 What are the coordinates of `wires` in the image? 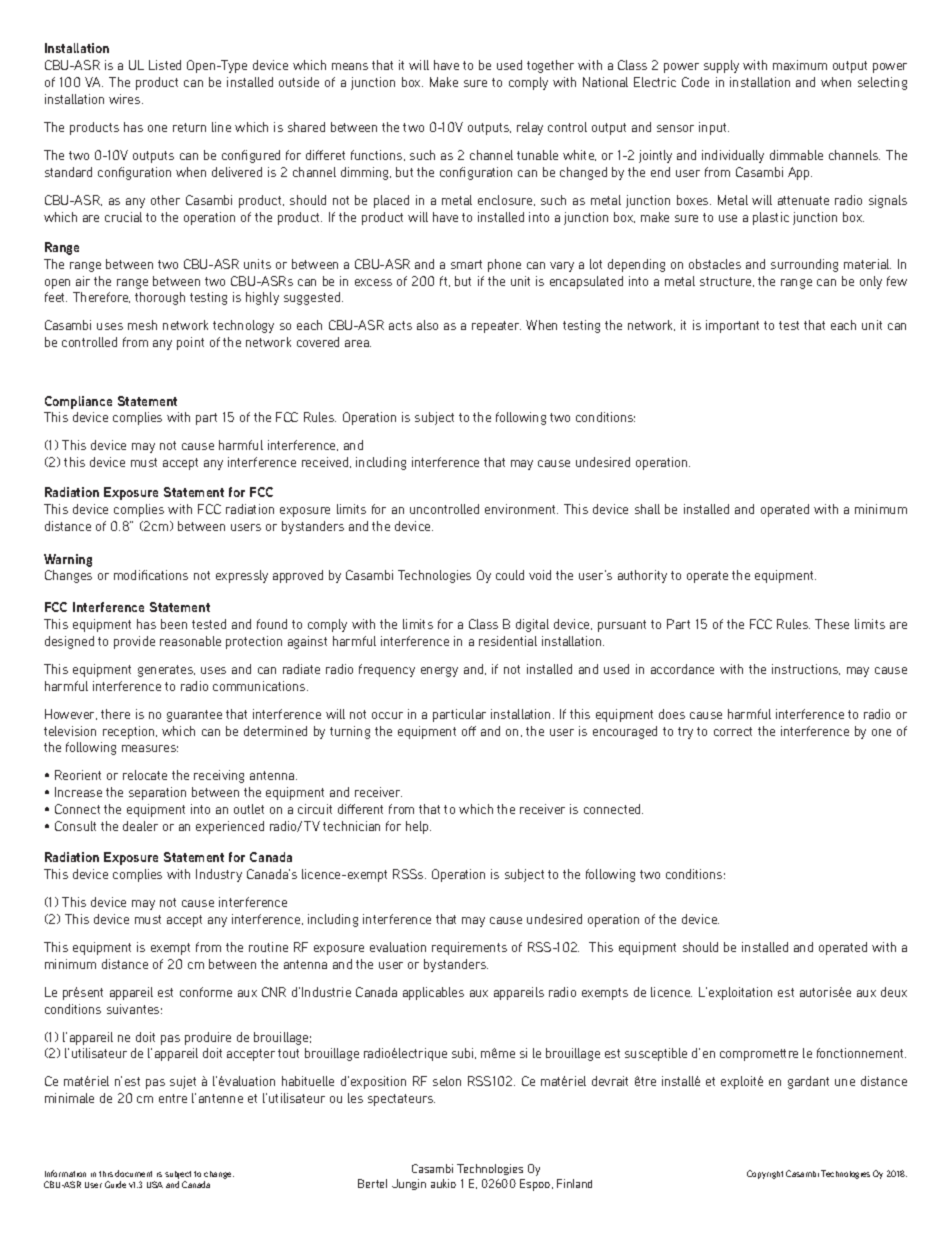 It's located at (126, 99).
